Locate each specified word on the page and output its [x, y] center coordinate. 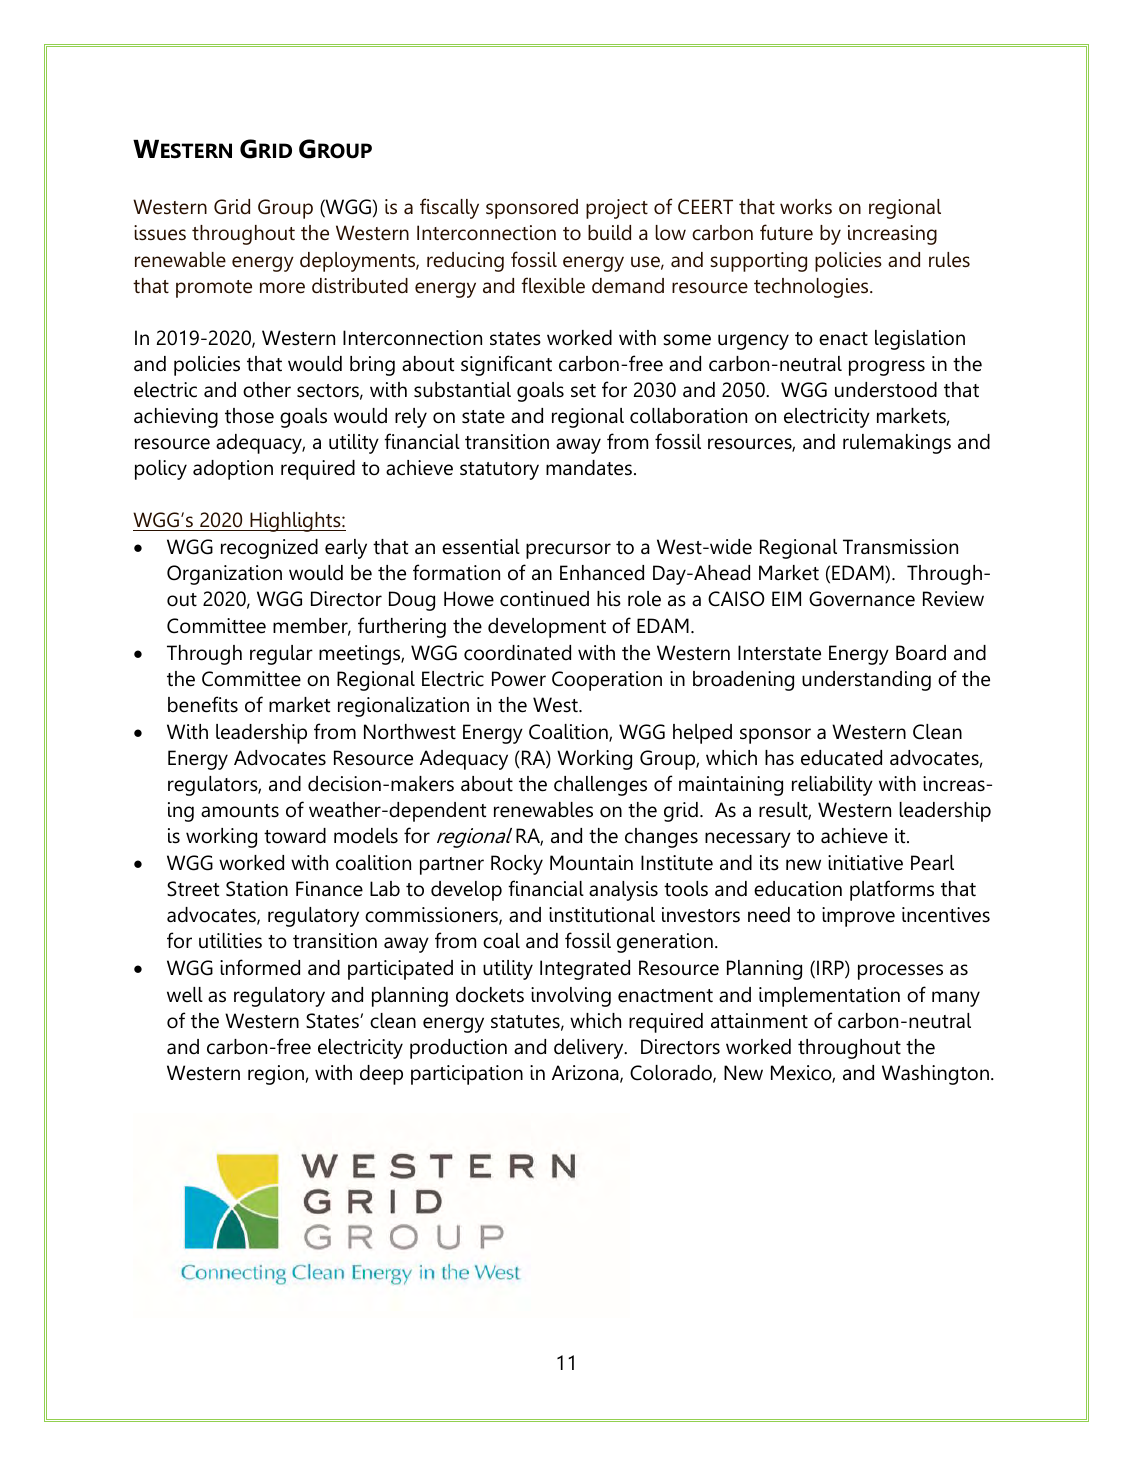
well [185, 994]
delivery [590, 1049]
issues [160, 233]
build [609, 233]
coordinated [517, 653]
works [806, 206]
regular [281, 655]
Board [921, 653]
